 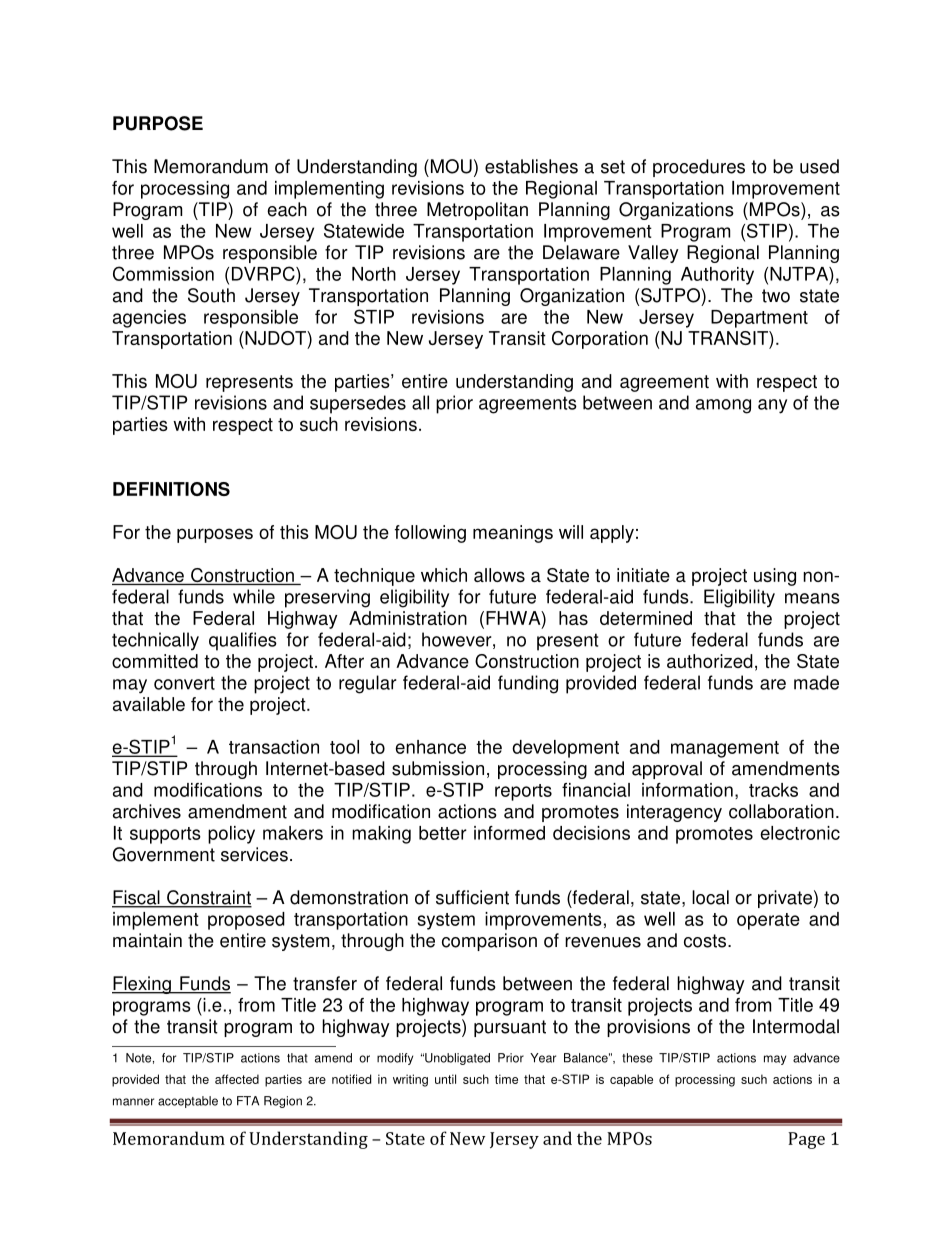 What do you see at coordinates (477, 211) in the screenshot?
I see `Metropolitan` at bounding box center [477, 211].
